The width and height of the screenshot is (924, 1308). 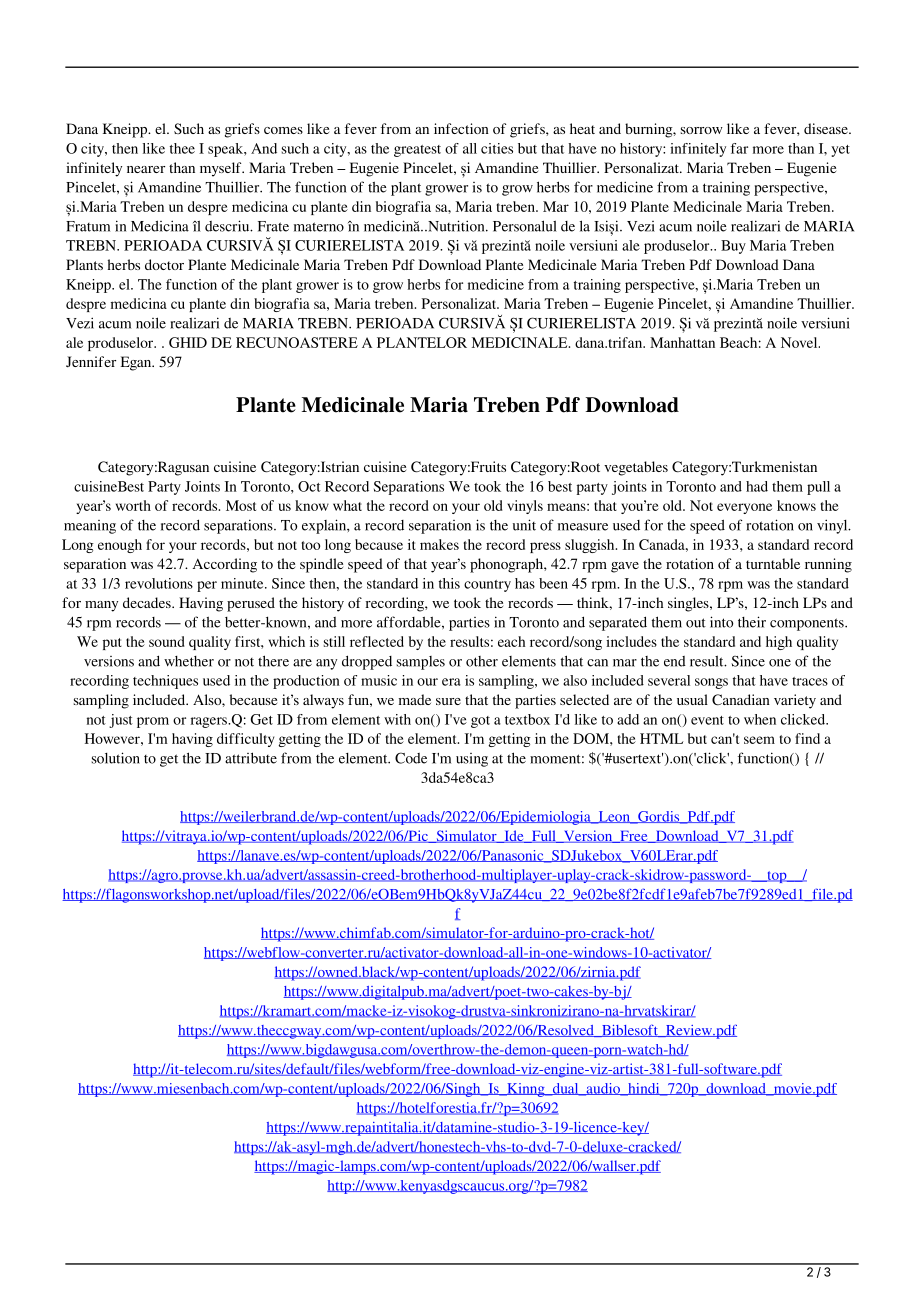 What do you see at coordinates (759, 740) in the screenshot?
I see `seem` at bounding box center [759, 740].
